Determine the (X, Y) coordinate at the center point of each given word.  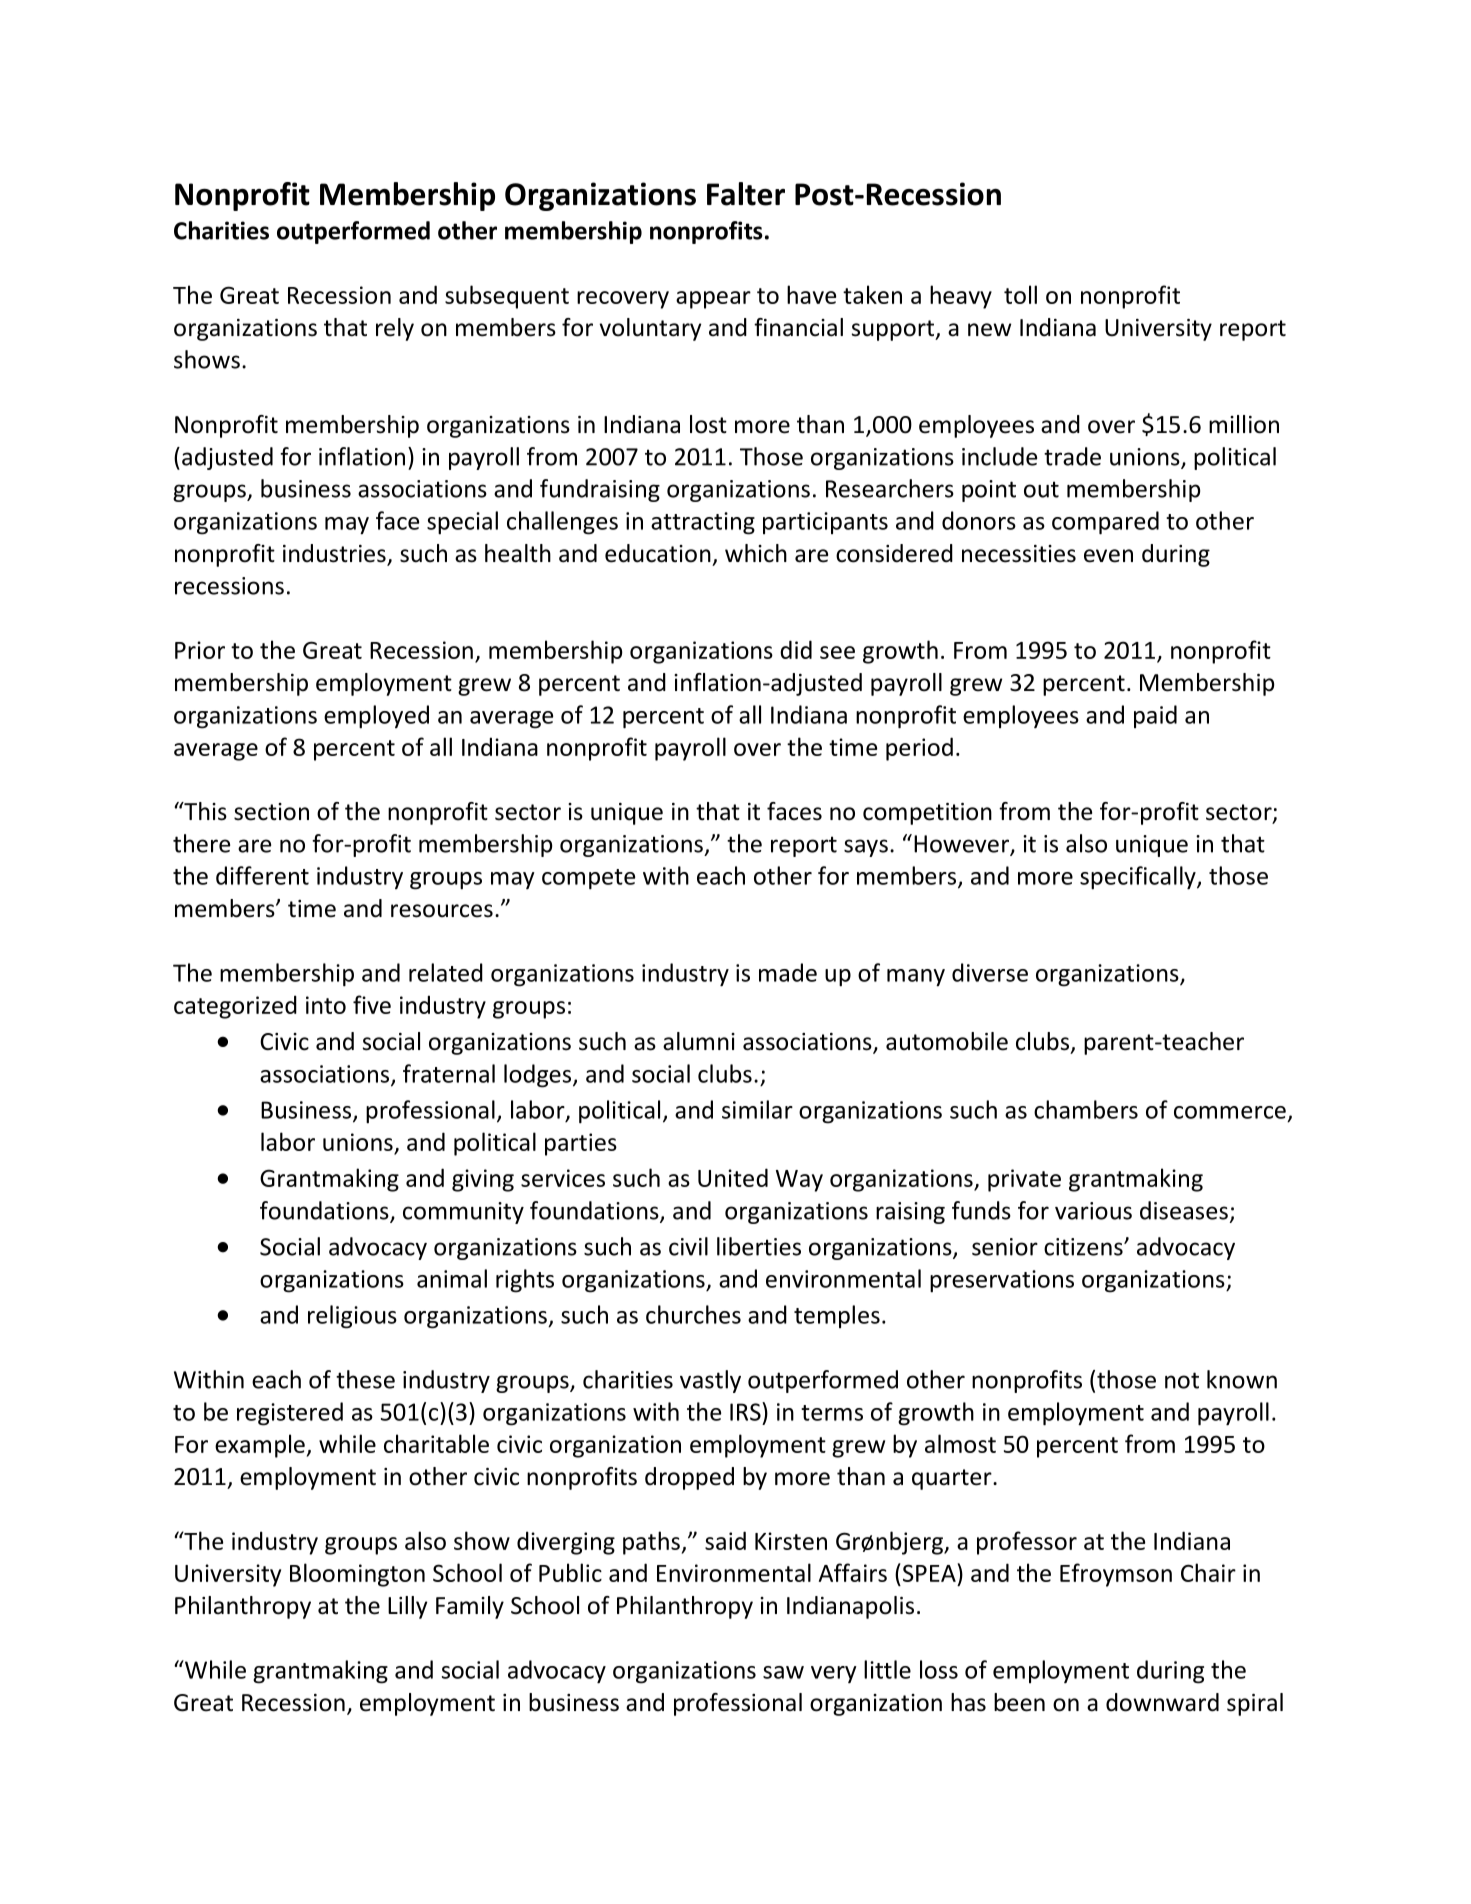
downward (1162, 1702)
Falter (746, 194)
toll (1020, 294)
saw (783, 1672)
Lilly (407, 1607)
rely (395, 329)
